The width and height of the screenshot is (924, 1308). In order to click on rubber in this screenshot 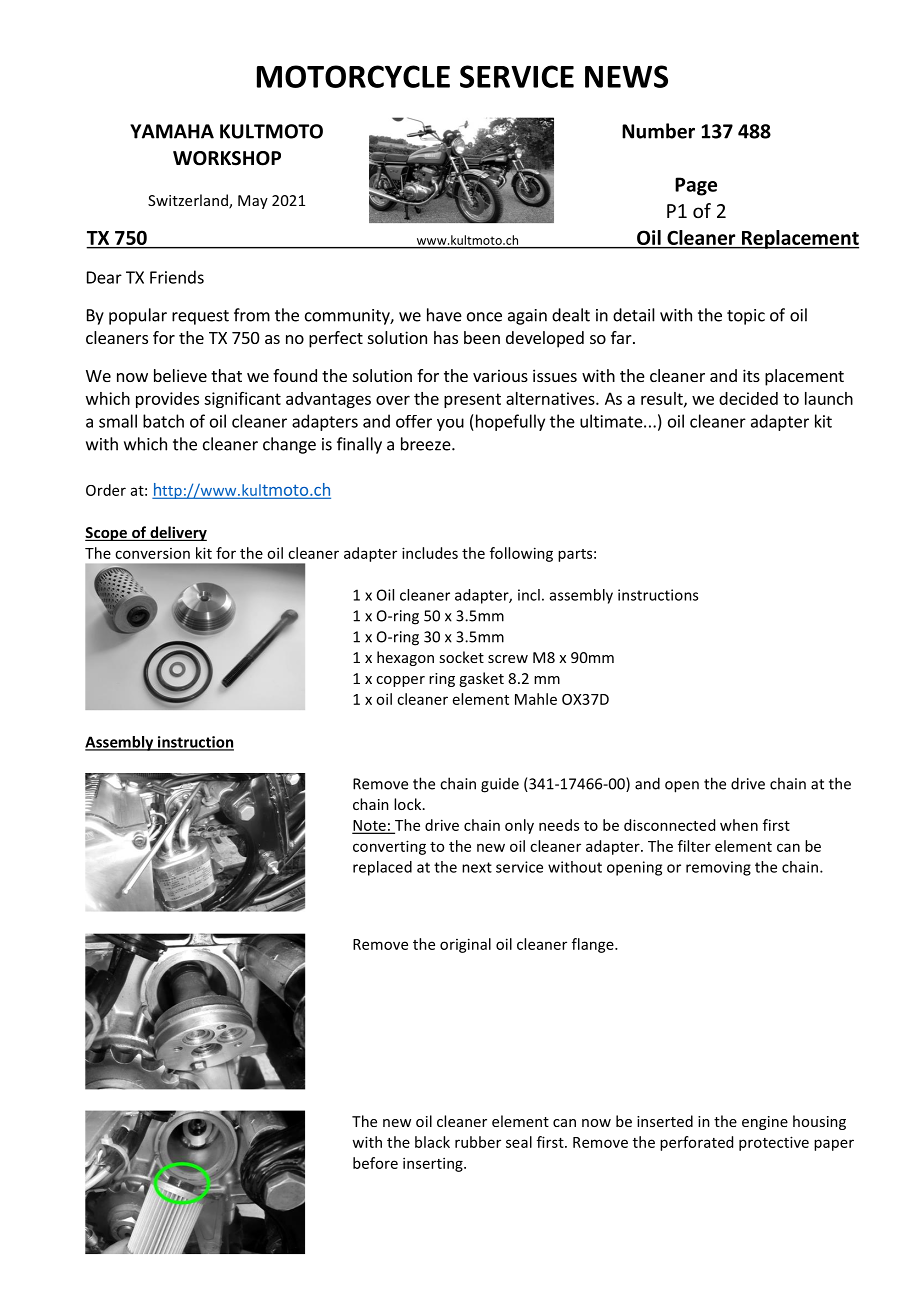, I will do `click(478, 1142)`.
